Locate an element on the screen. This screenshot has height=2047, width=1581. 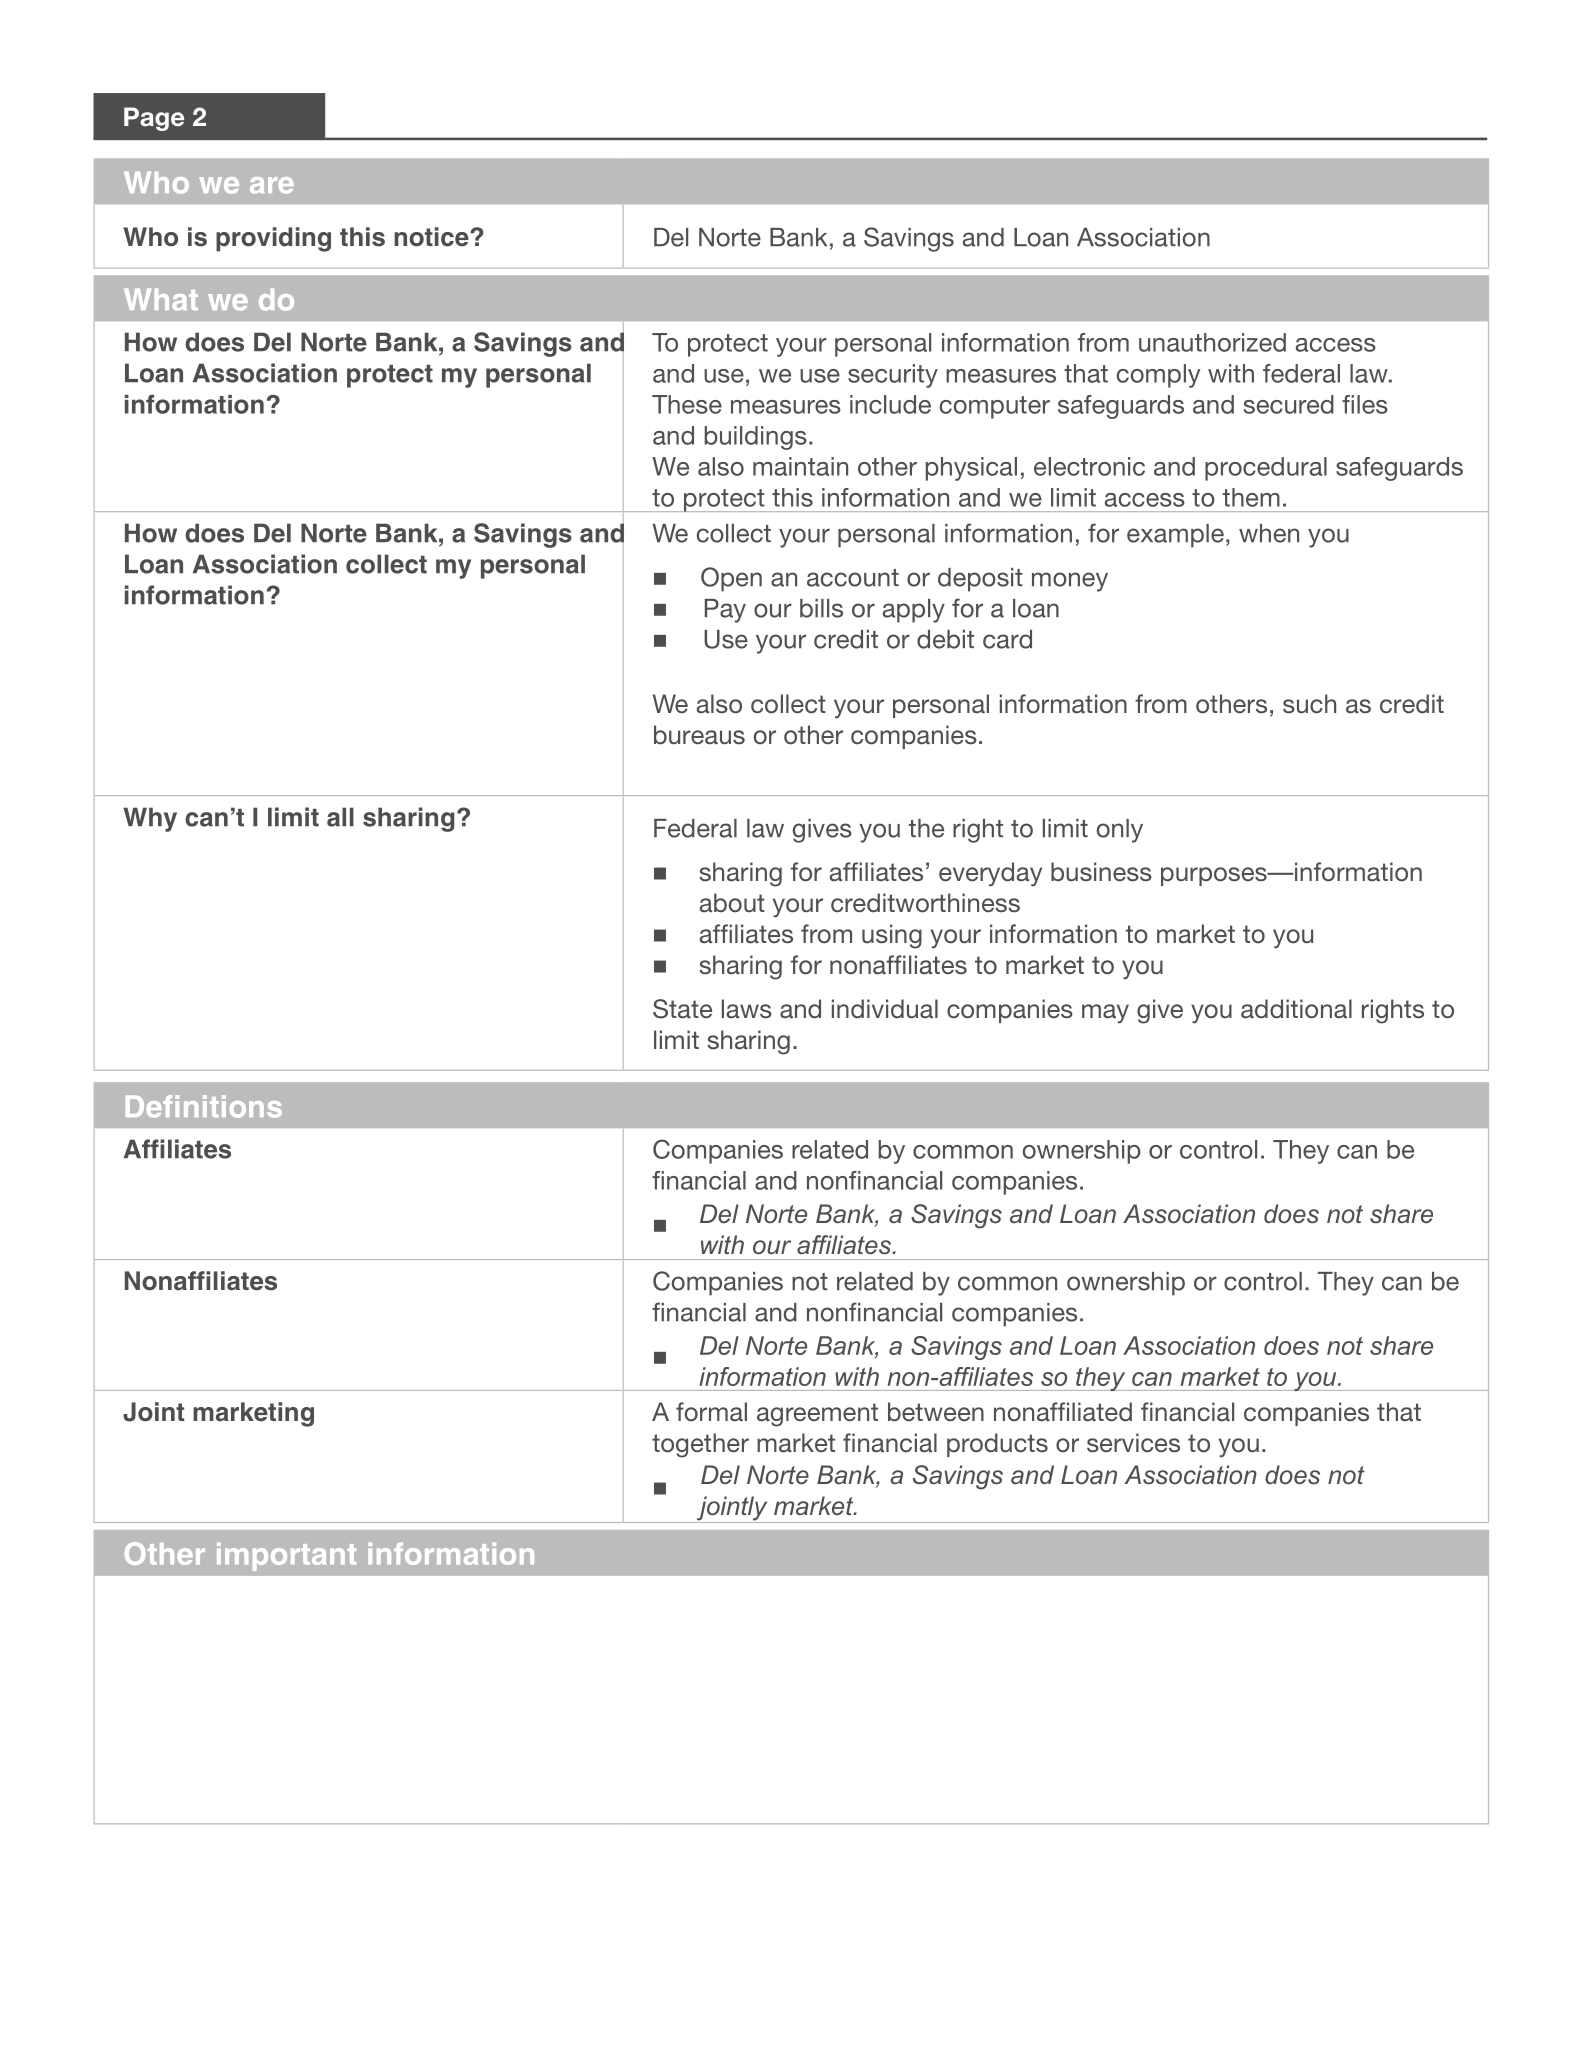
together is located at coordinates (700, 1445).
